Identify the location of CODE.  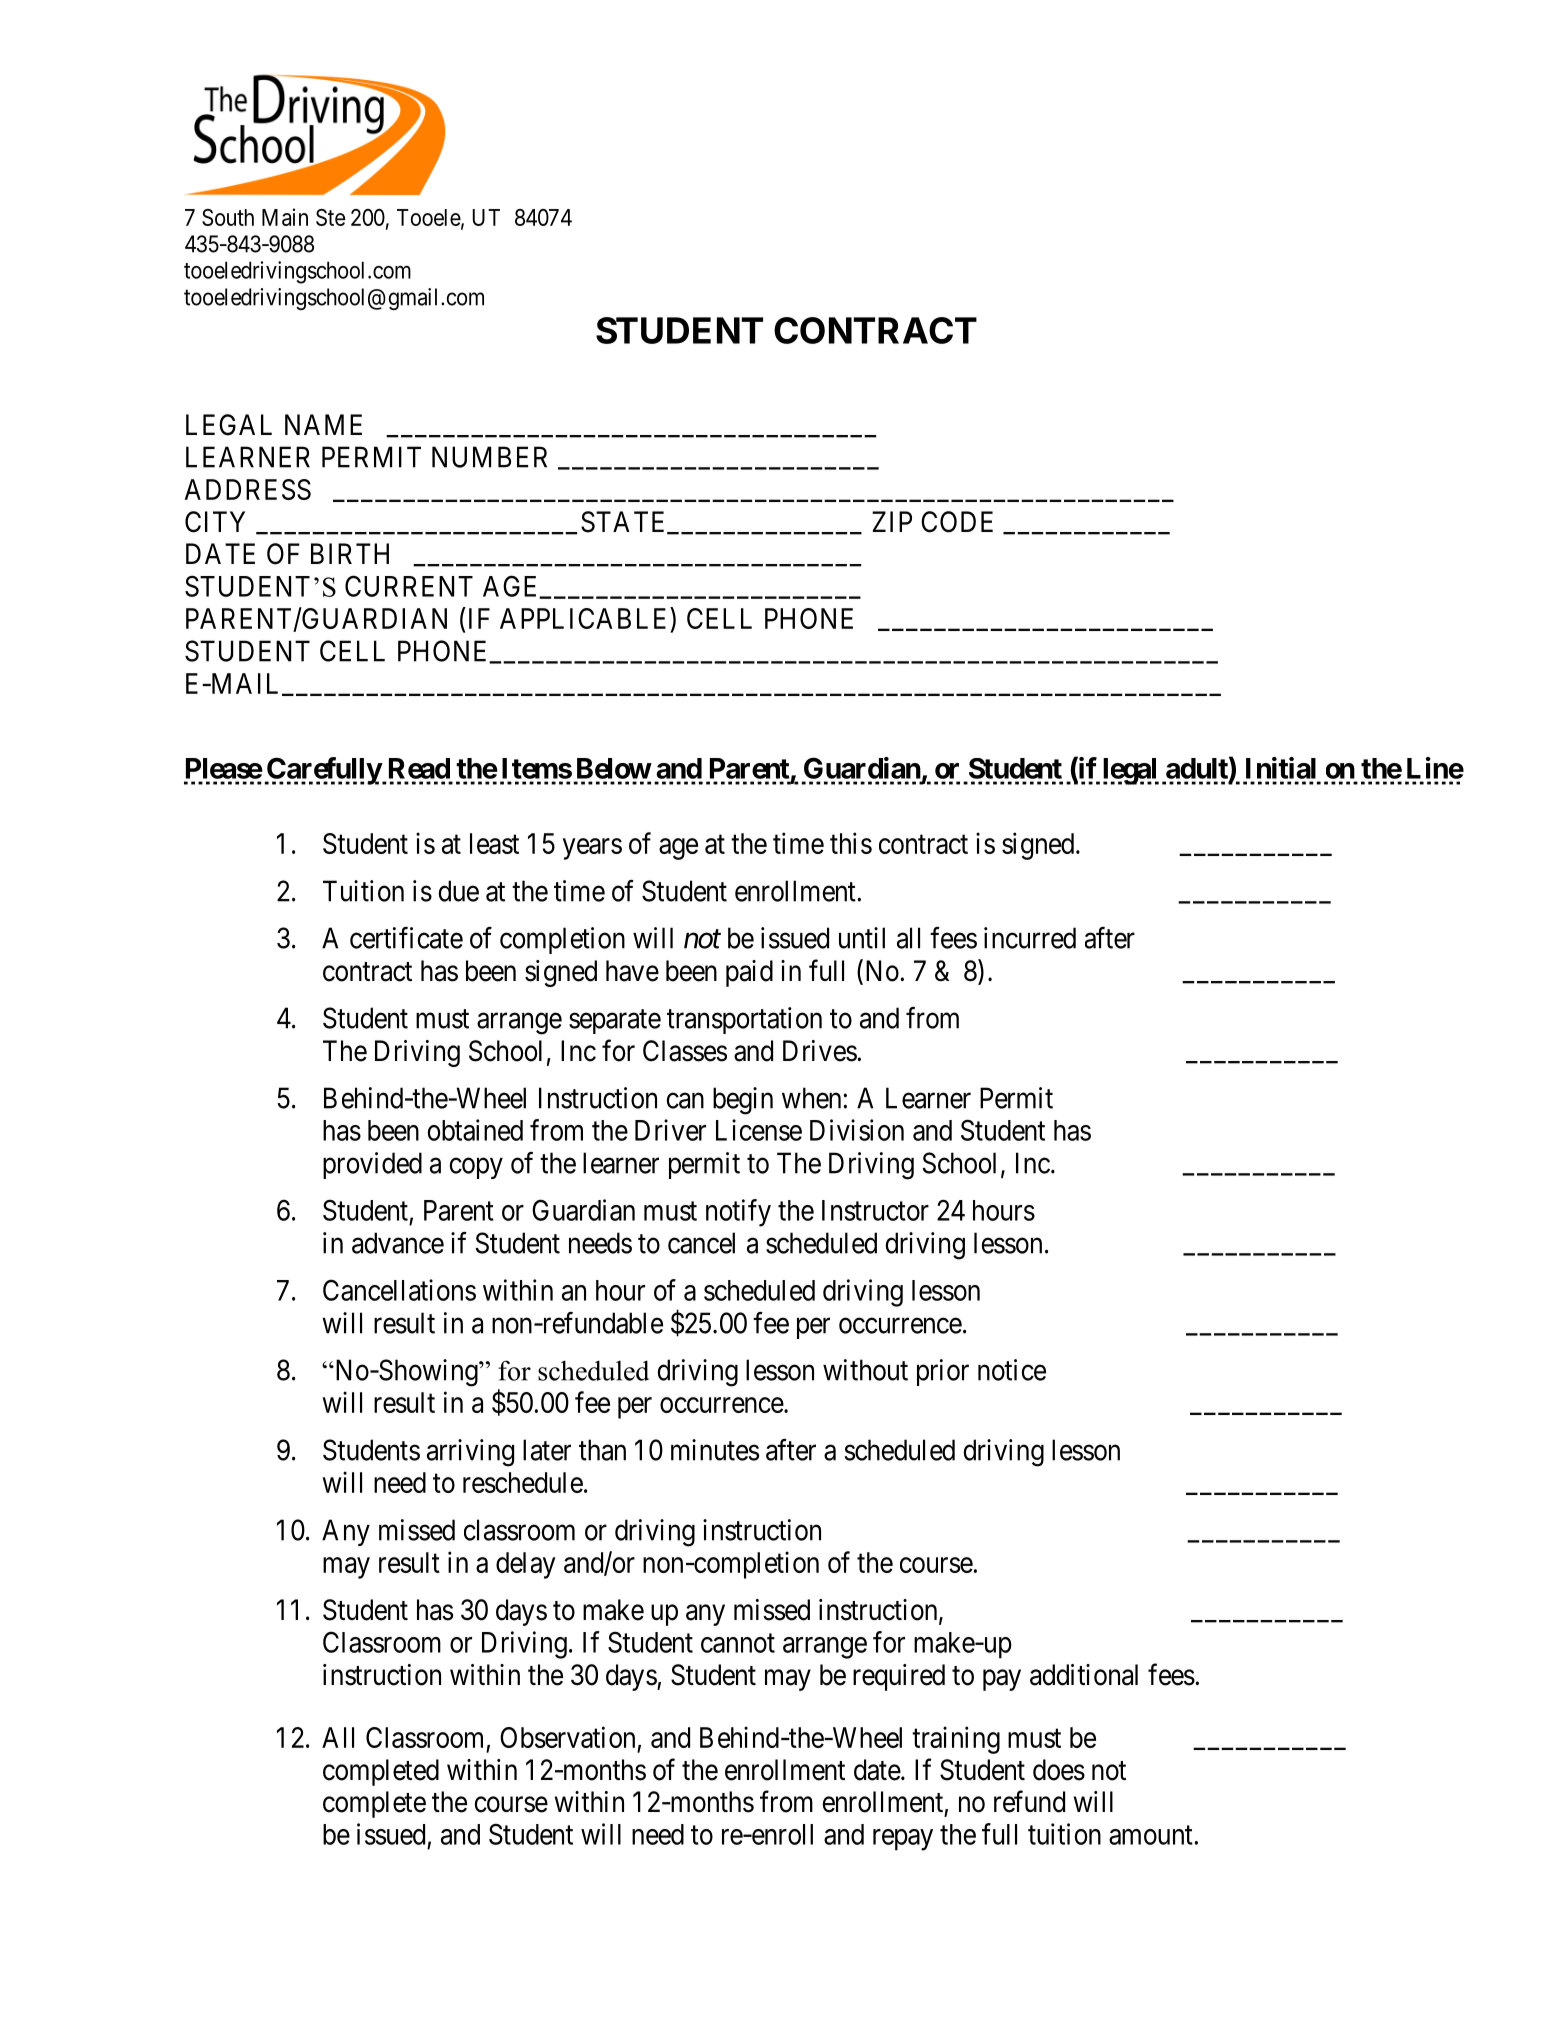
(957, 522).
